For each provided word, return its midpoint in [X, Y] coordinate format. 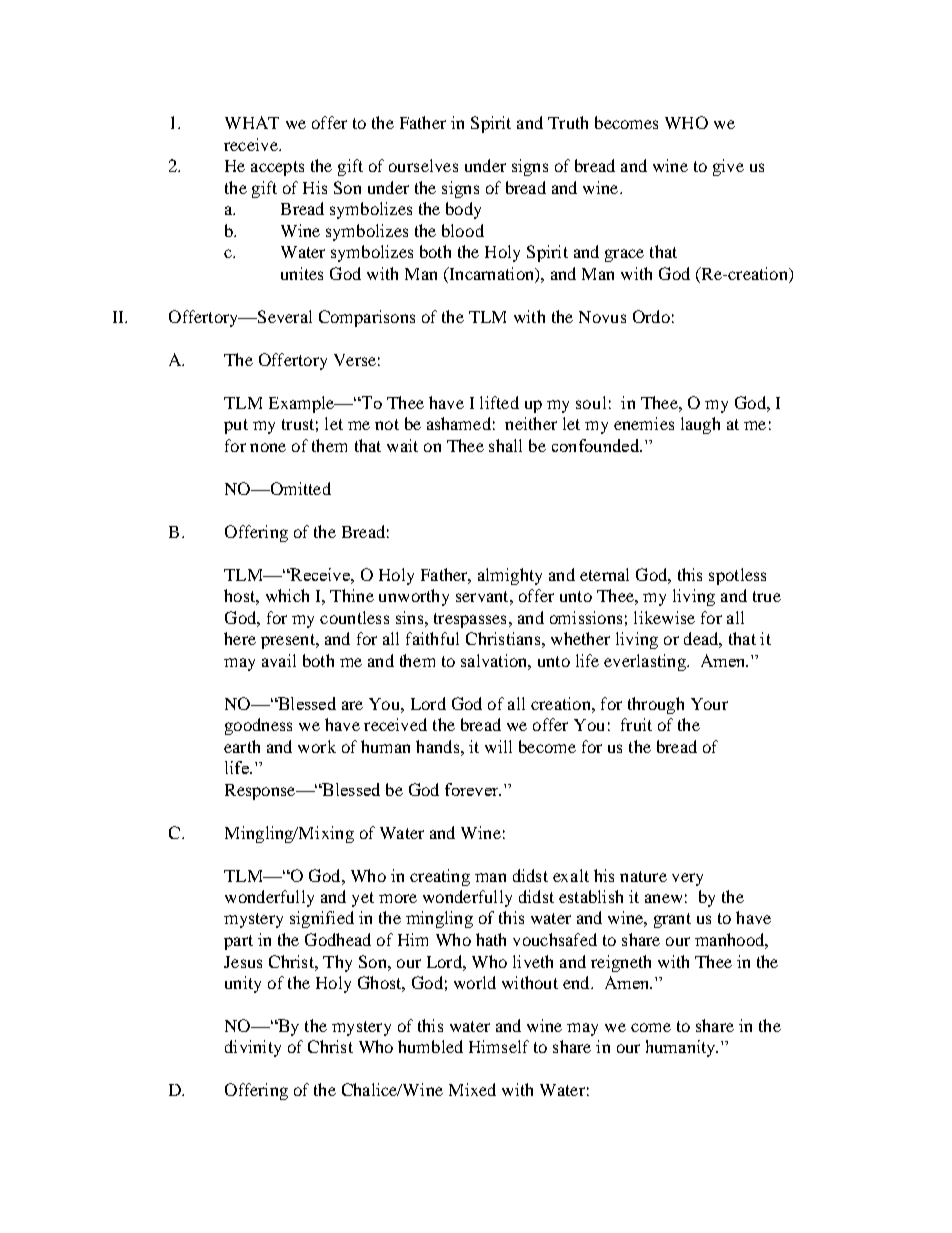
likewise [664, 617]
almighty [510, 576]
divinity [253, 1048]
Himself [499, 1046]
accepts [277, 168]
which [287, 595]
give [728, 167]
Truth [568, 122]
